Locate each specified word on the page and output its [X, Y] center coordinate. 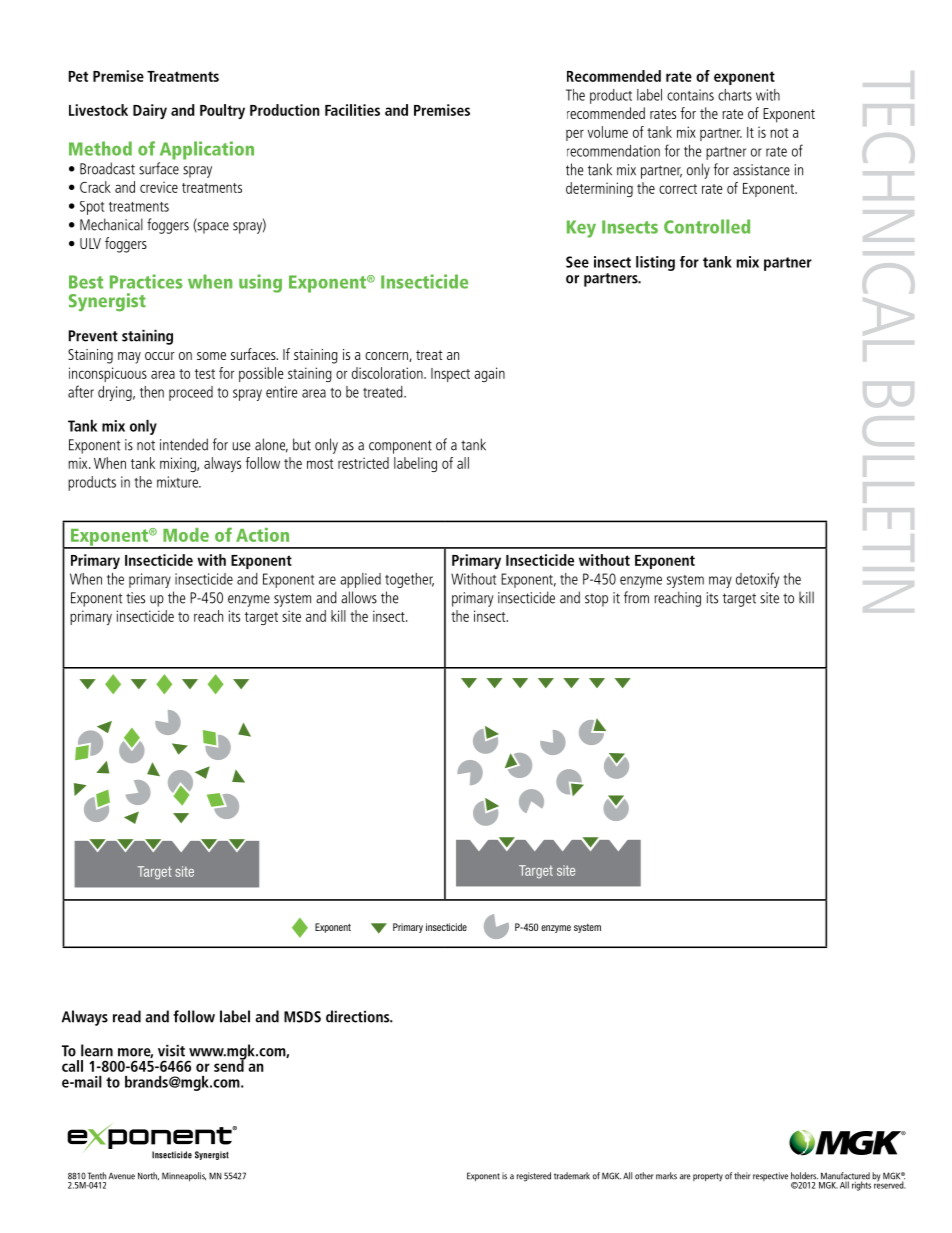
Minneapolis [184, 1177]
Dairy [150, 111]
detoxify [757, 580]
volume [608, 132]
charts [735, 95]
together [409, 580]
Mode [186, 535]
